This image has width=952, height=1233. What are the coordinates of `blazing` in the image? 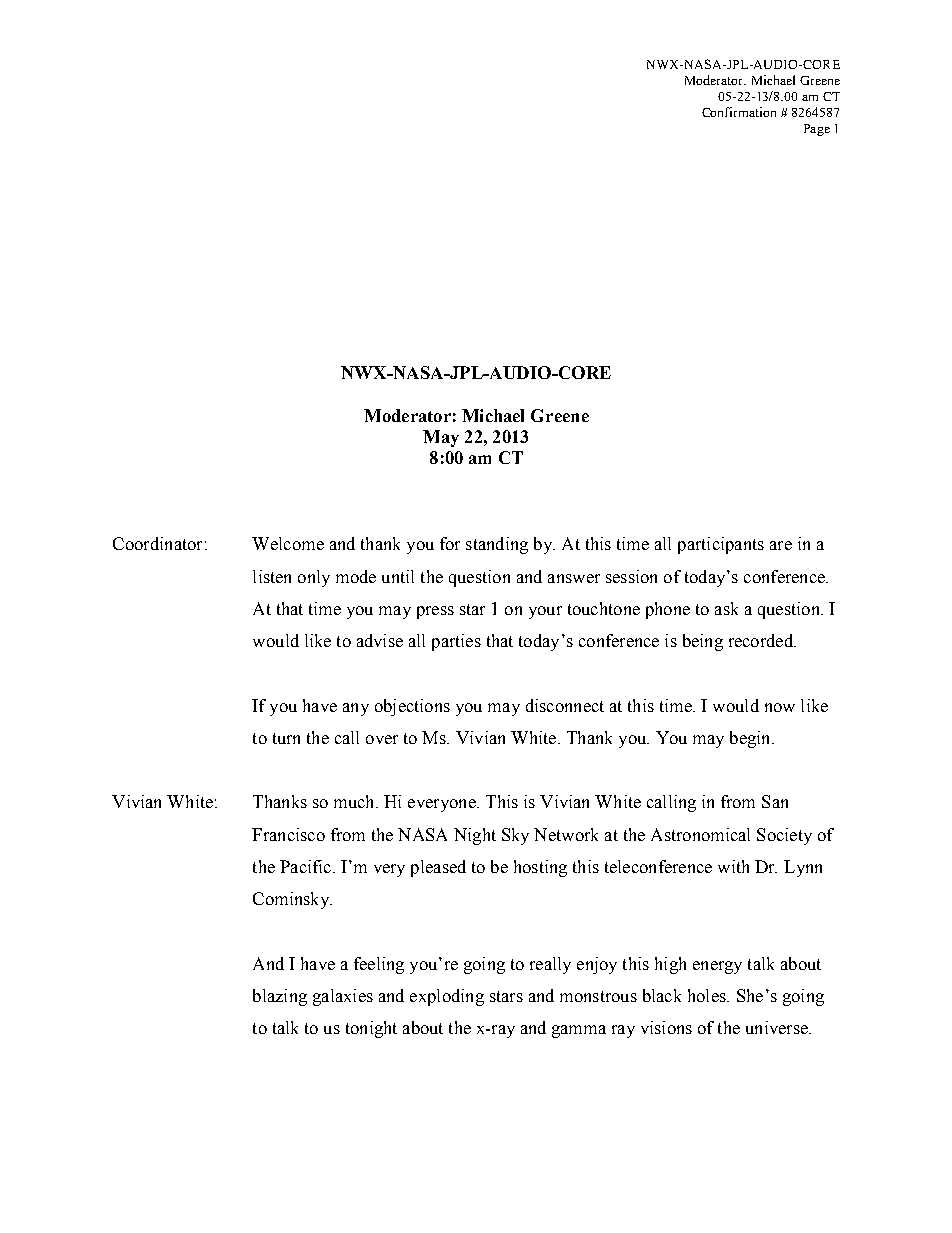 It's located at (280, 997).
